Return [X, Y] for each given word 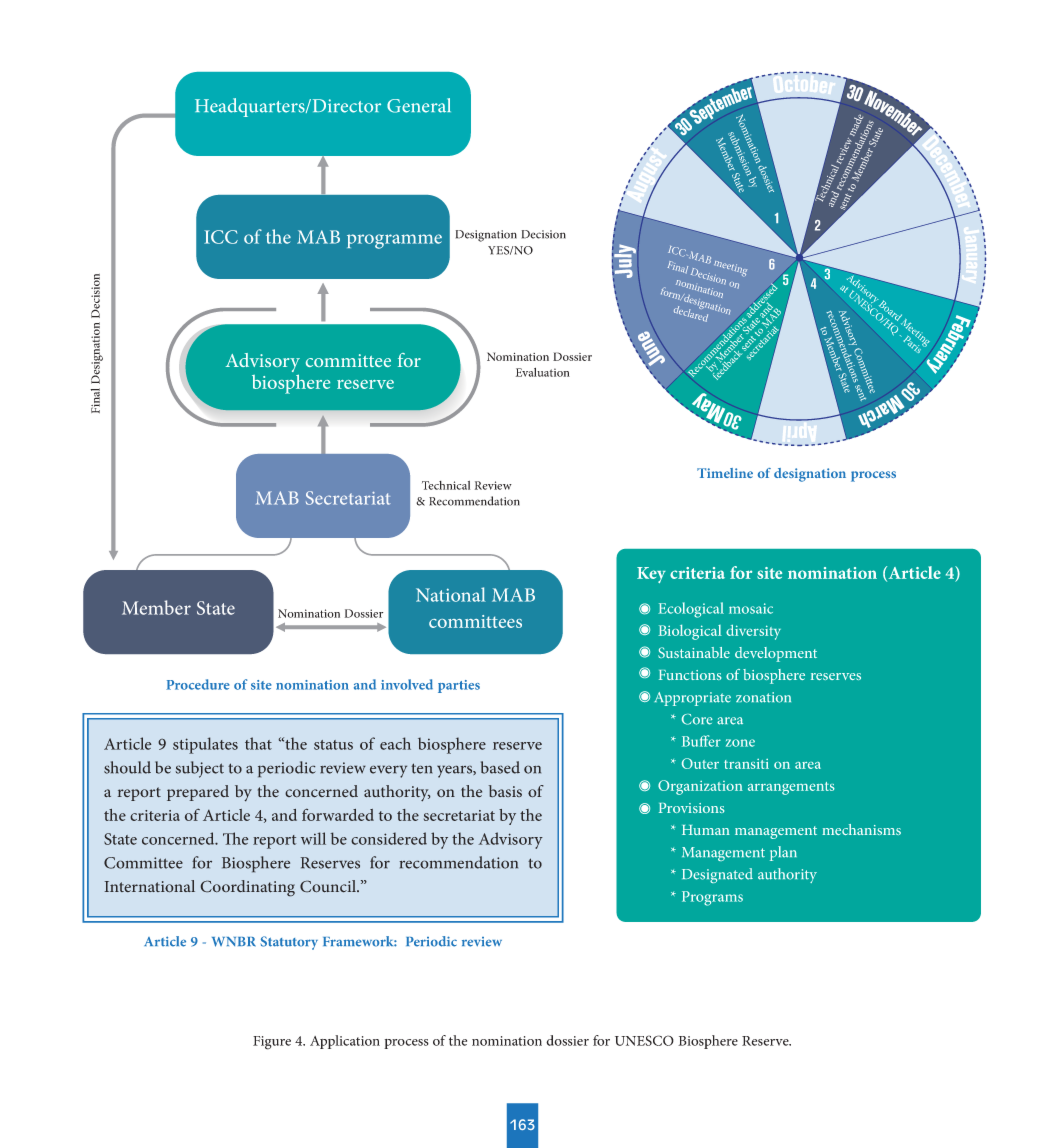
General [419, 105]
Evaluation [543, 372]
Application [345, 1042]
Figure [272, 1043]
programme [394, 241]
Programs [712, 898]
